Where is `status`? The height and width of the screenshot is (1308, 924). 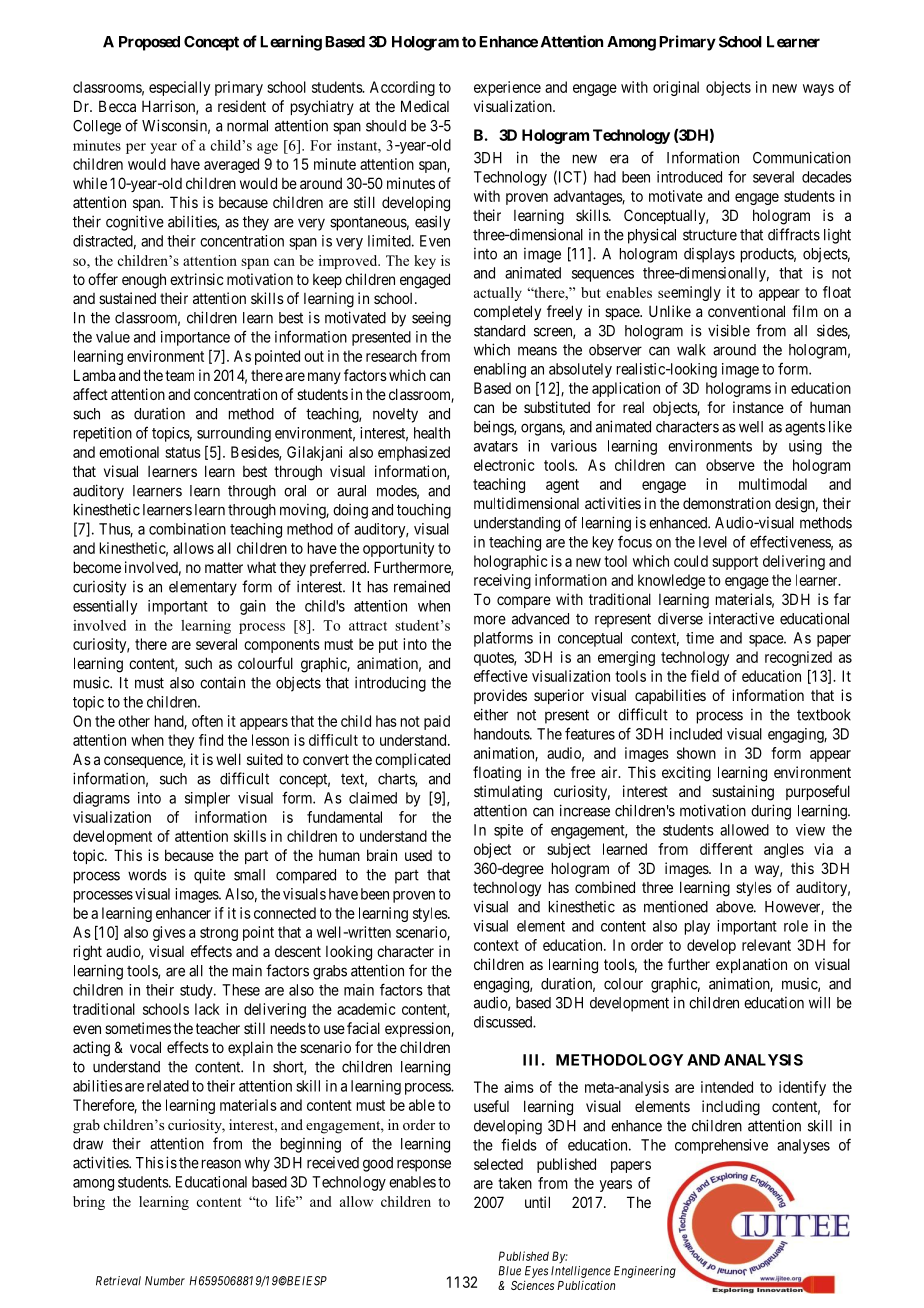 status is located at coordinates (183, 452).
